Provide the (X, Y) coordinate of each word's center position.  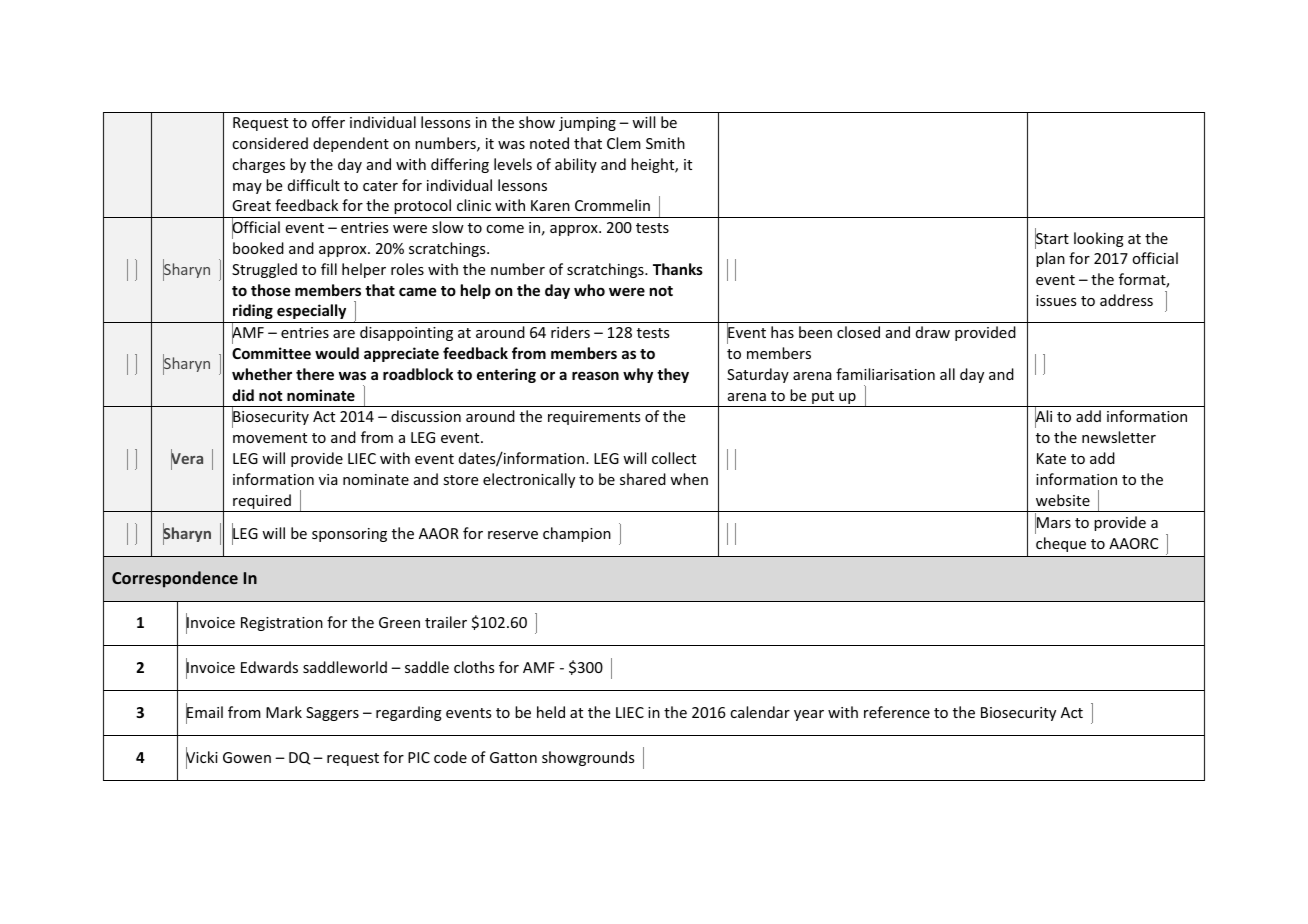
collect (674, 458)
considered (270, 143)
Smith (665, 143)
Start (1052, 239)
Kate (1051, 458)
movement (270, 438)
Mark (284, 712)
